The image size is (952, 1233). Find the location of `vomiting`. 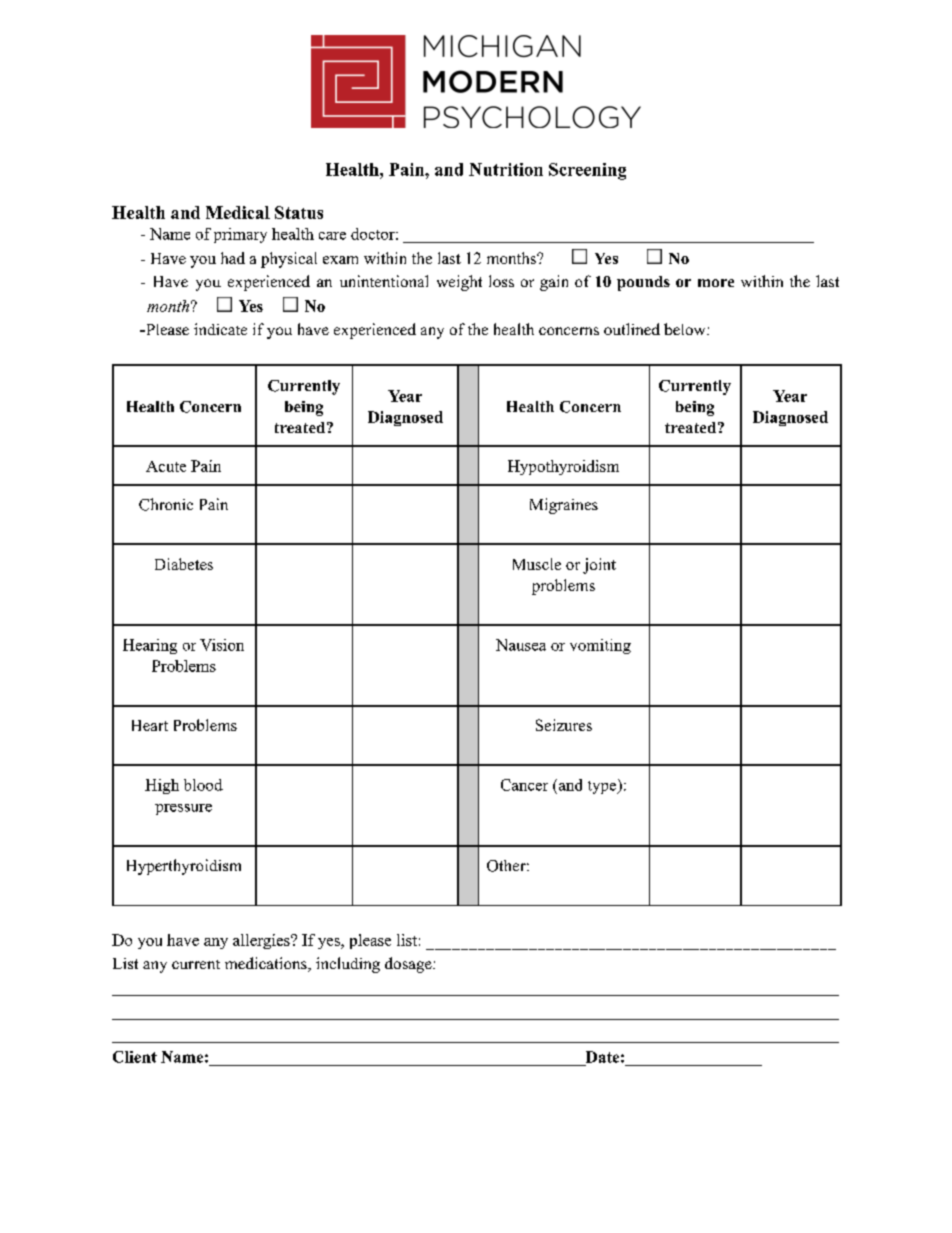

vomiting is located at coordinates (600, 646).
